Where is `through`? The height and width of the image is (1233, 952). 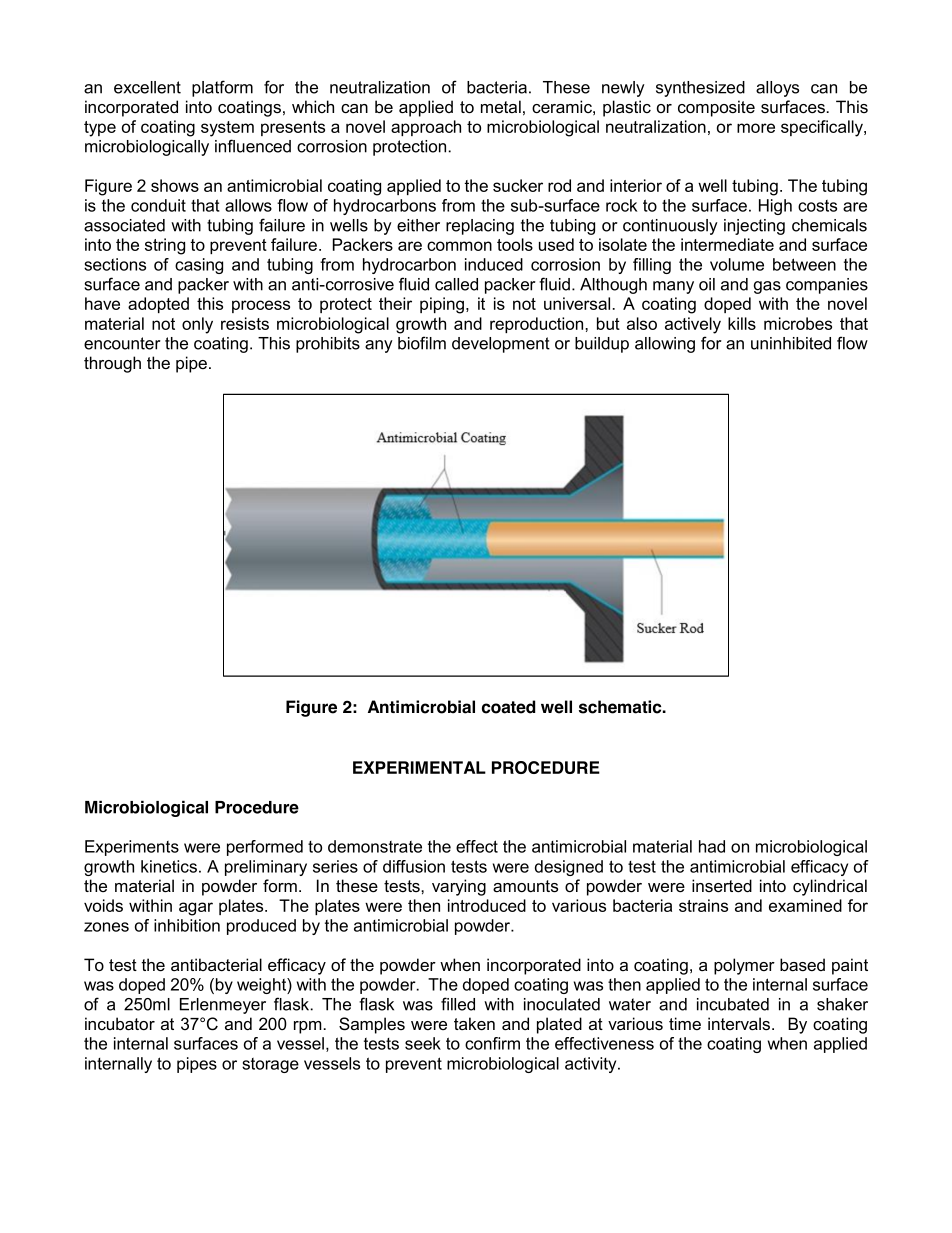 through is located at coordinates (112, 364).
